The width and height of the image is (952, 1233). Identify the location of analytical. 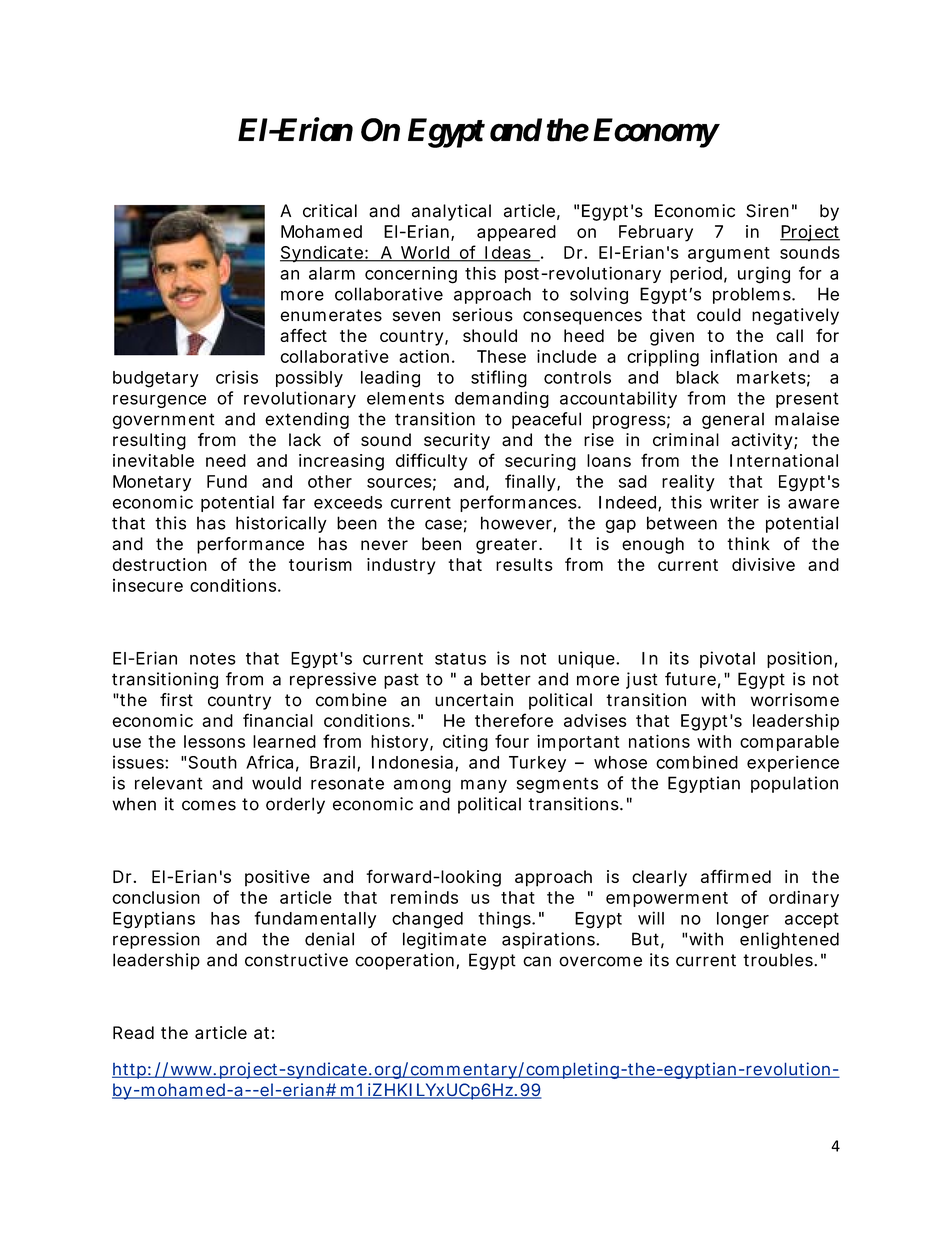
(451, 212).
